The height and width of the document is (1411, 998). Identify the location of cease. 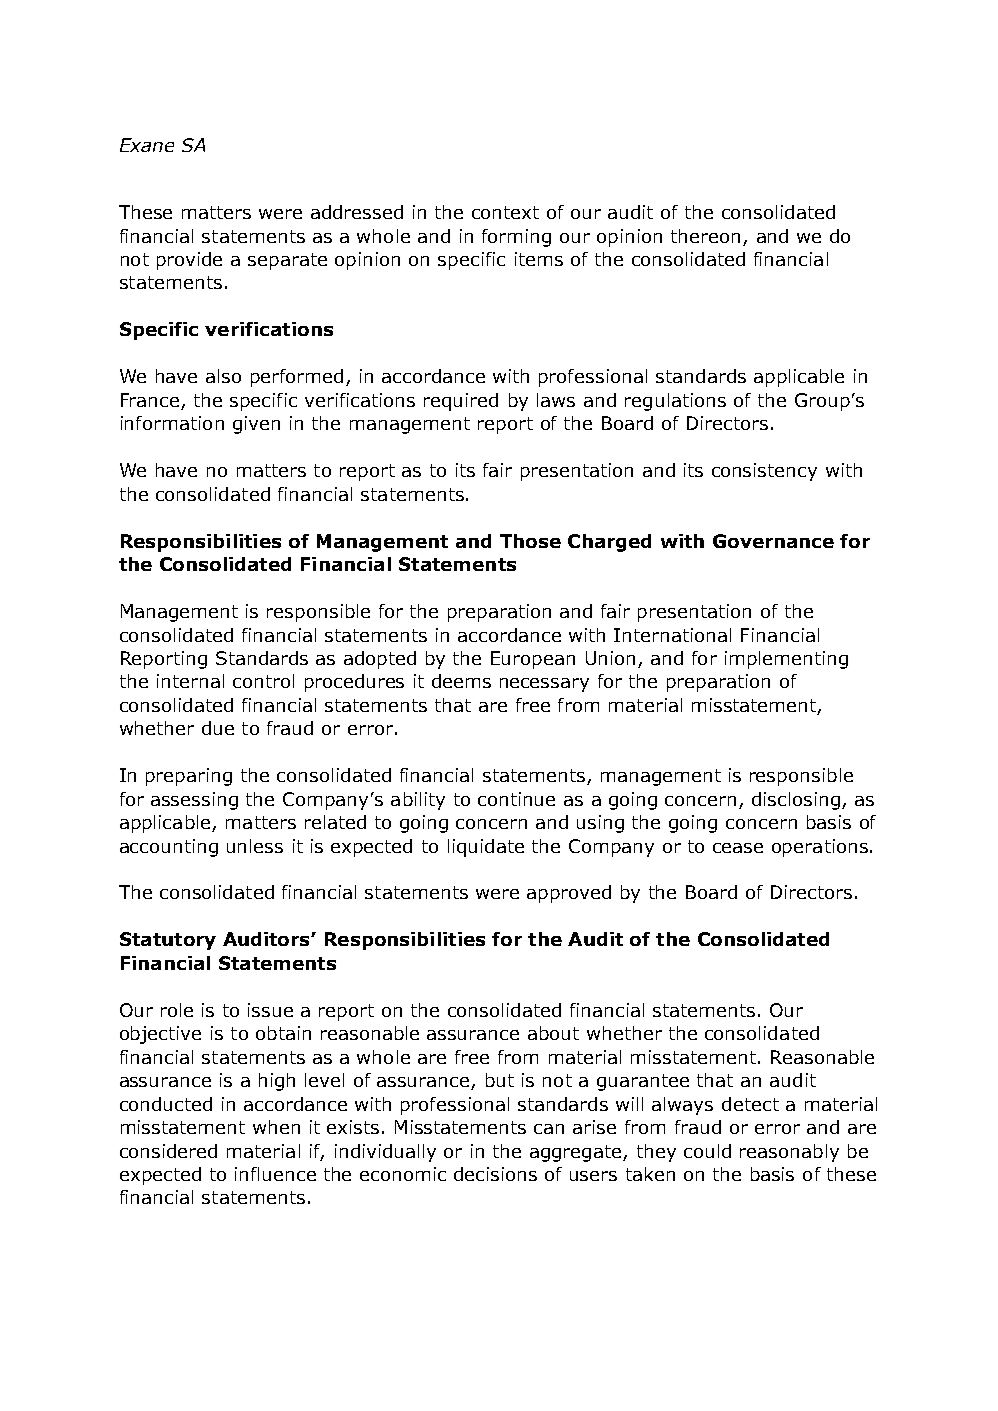
(738, 848).
